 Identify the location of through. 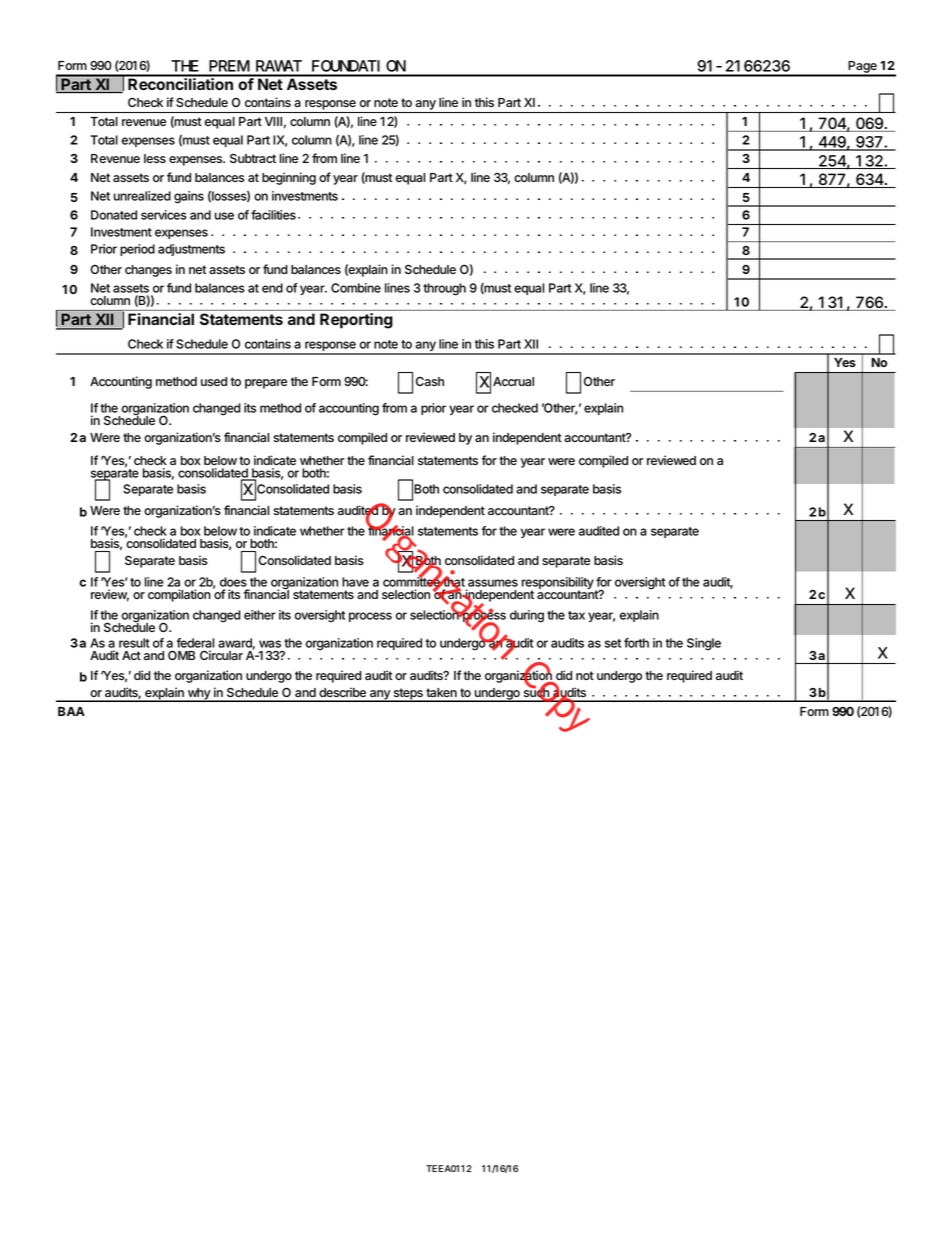
(444, 289).
